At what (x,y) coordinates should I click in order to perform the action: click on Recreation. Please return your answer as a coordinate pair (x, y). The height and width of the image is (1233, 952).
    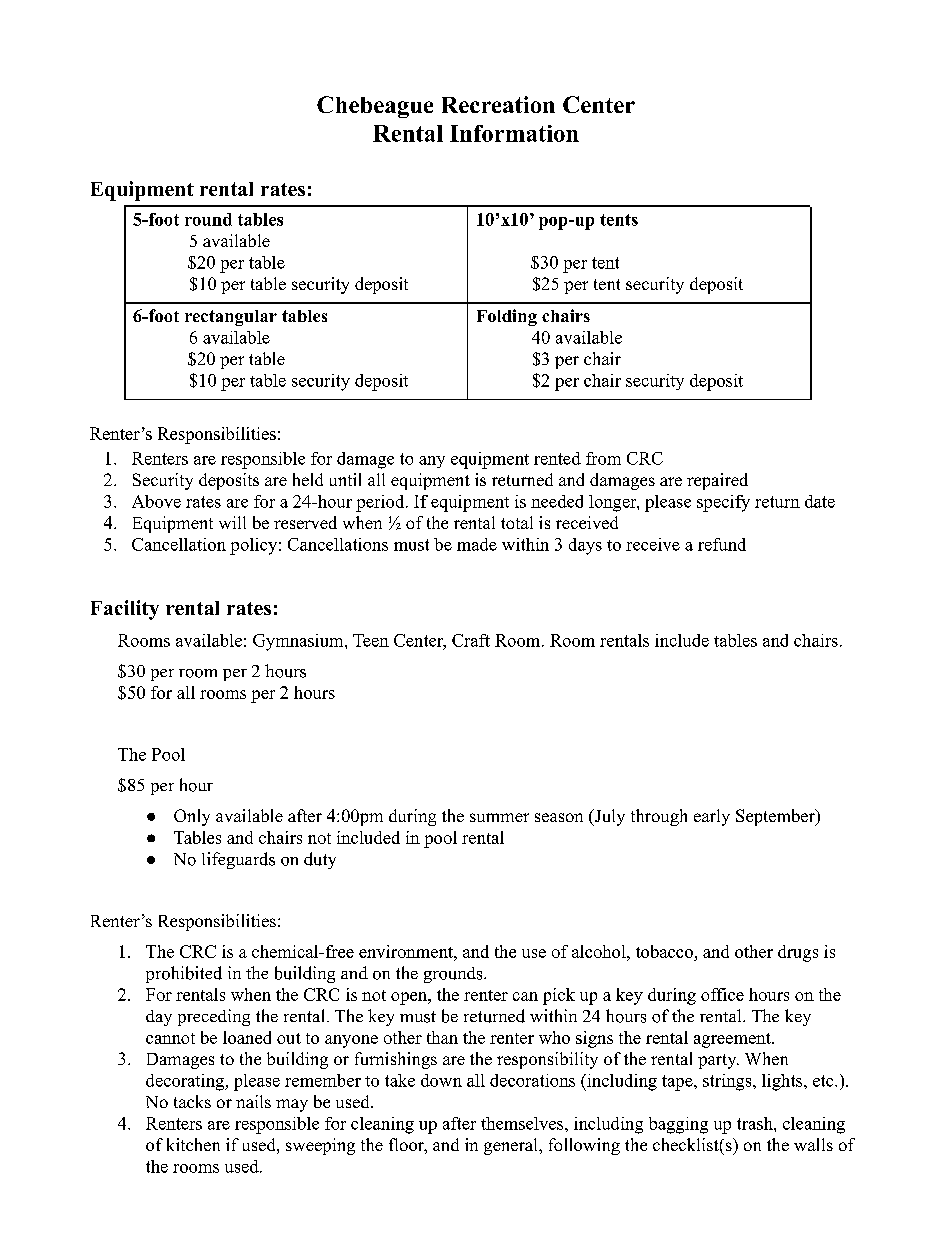
    Looking at the image, I should click on (498, 104).
